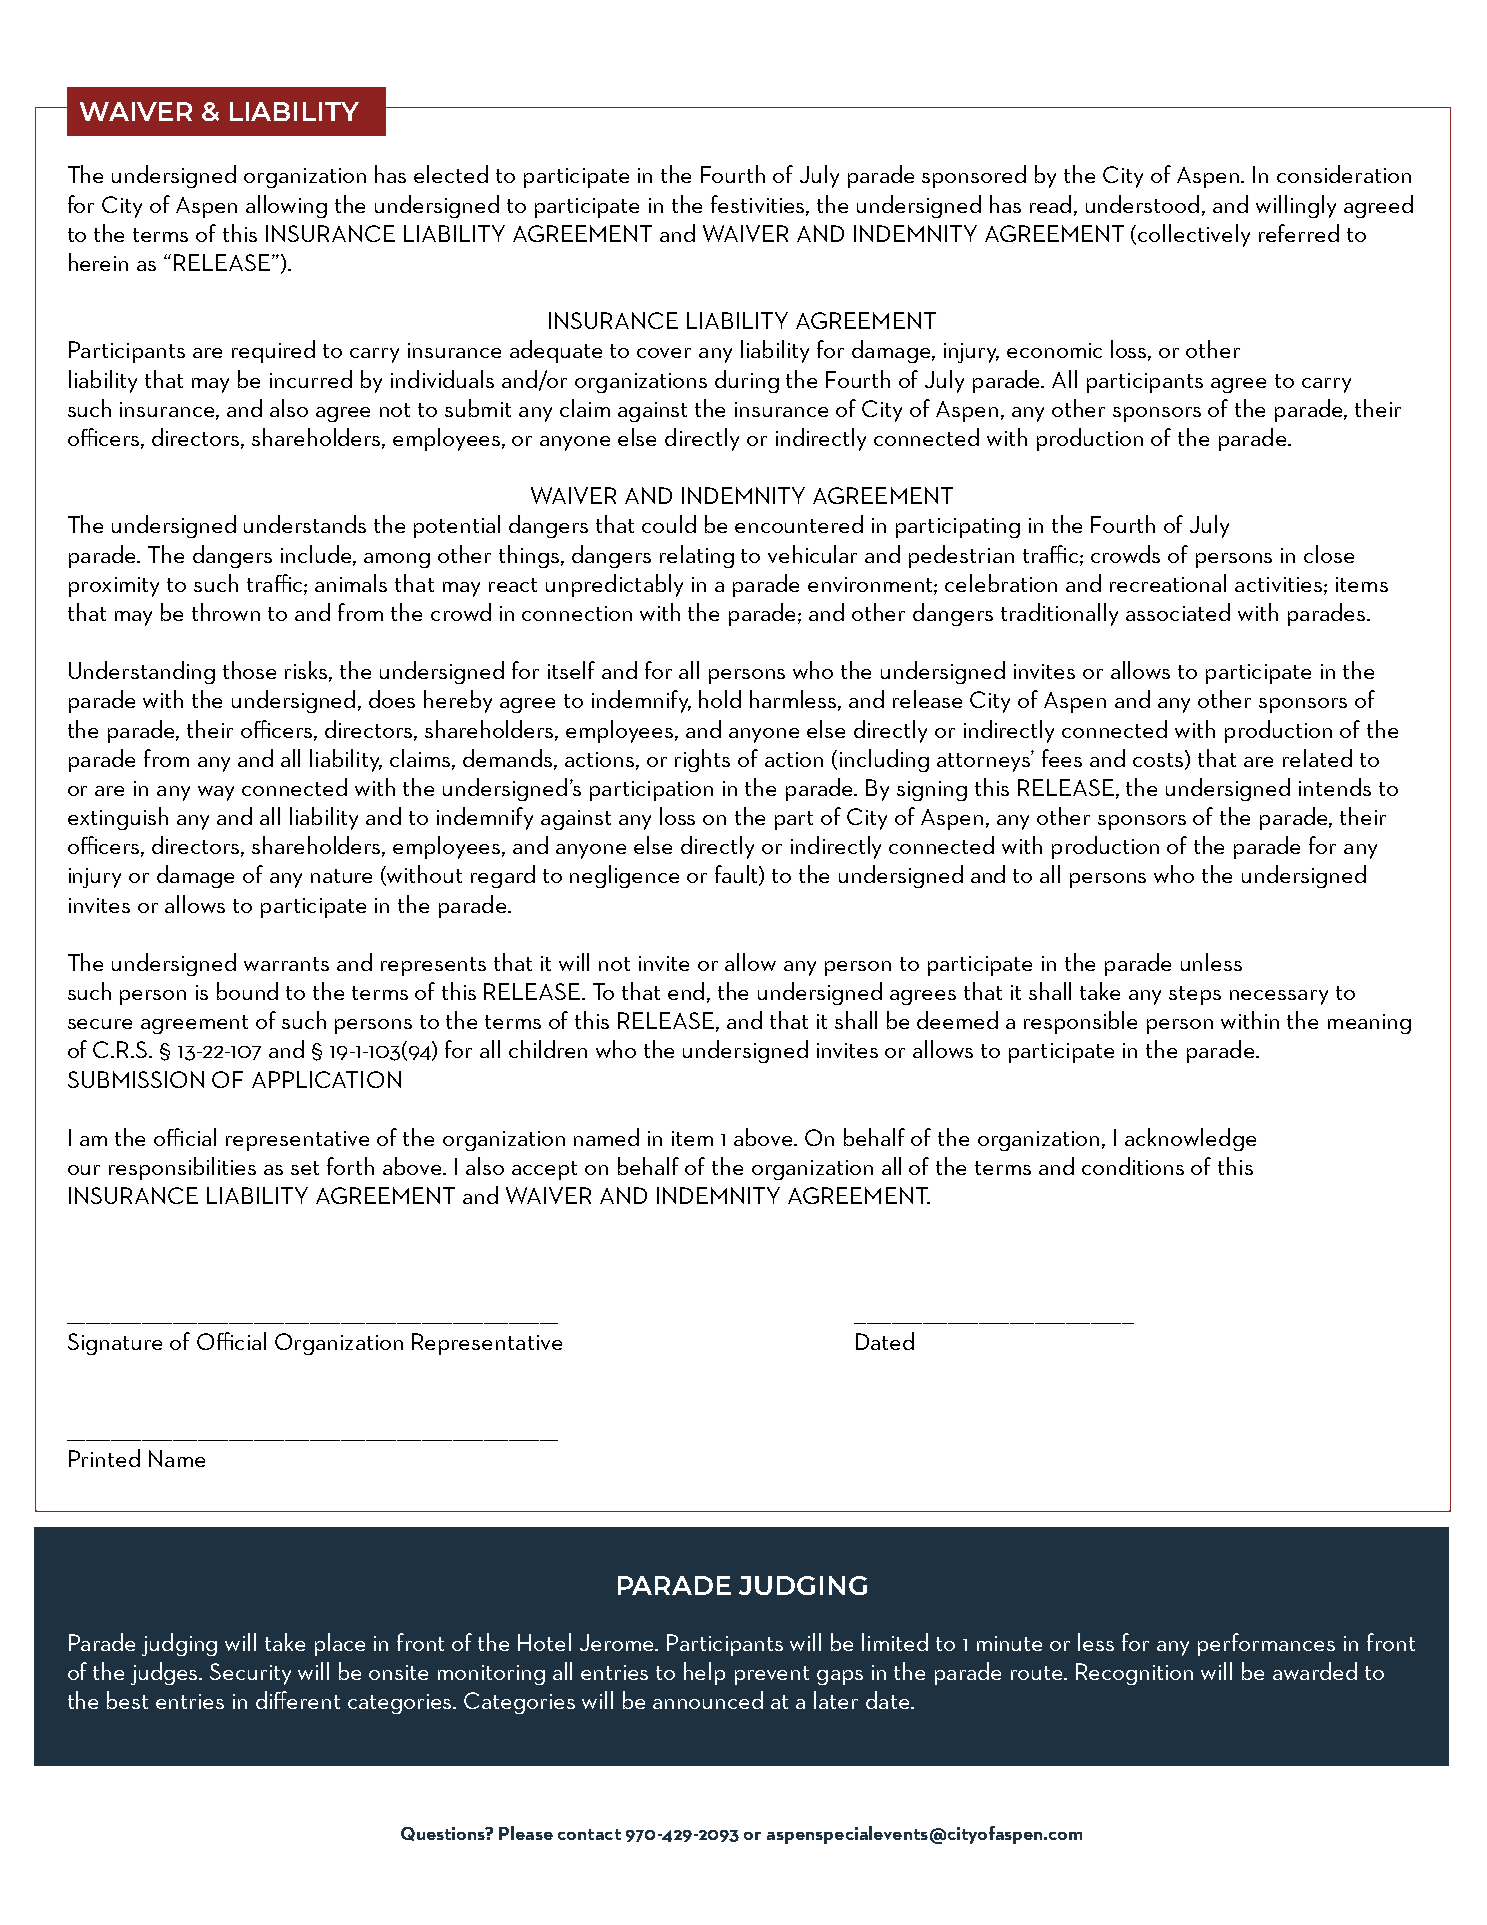 The width and height of the screenshot is (1487, 1925). Describe the element at coordinates (697, 556) in the screenshot. I see `relating` at that location.
